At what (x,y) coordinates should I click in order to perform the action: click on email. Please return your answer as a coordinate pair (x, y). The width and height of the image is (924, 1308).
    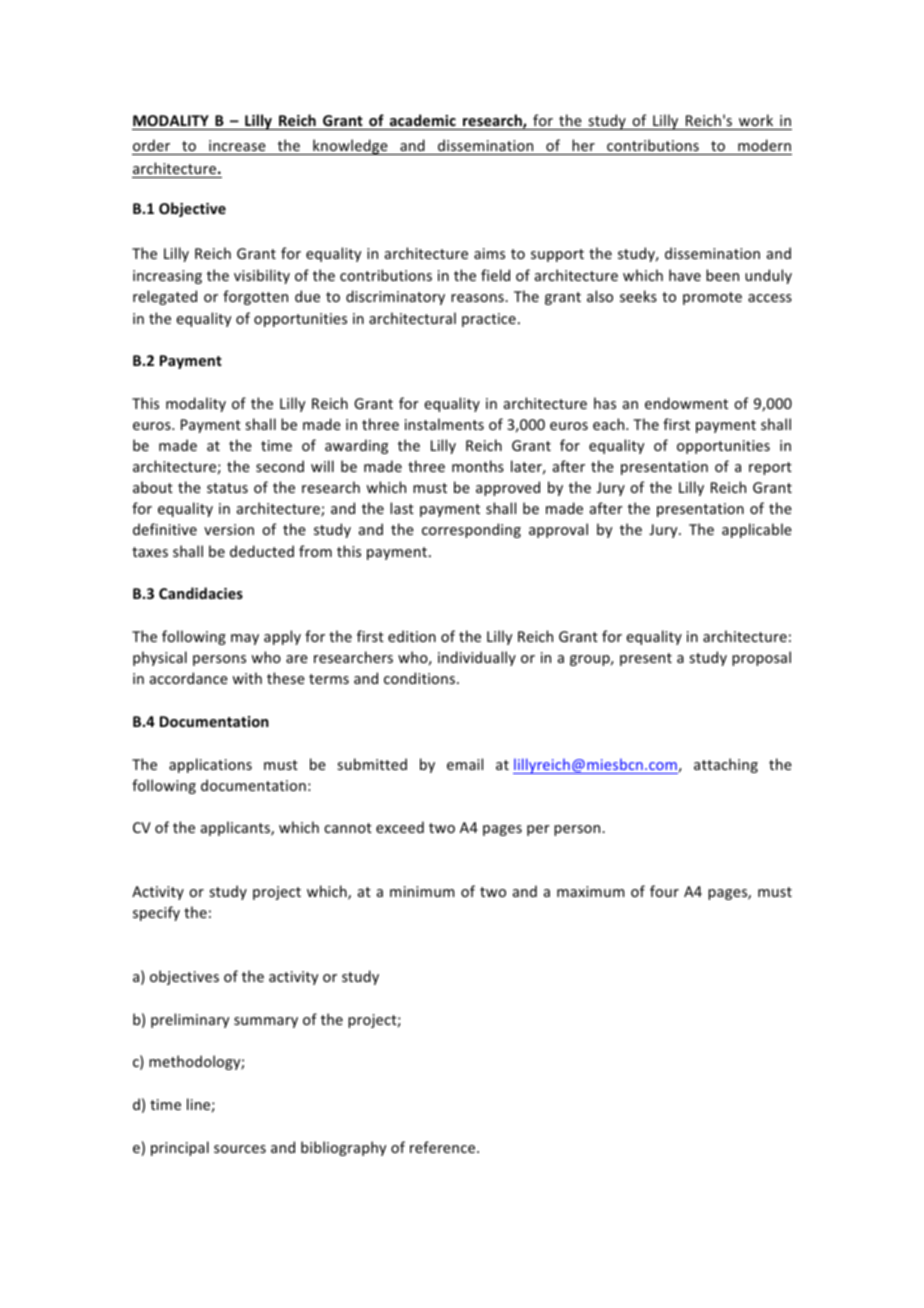
    Looking at the image, I should click on (465, 764).
